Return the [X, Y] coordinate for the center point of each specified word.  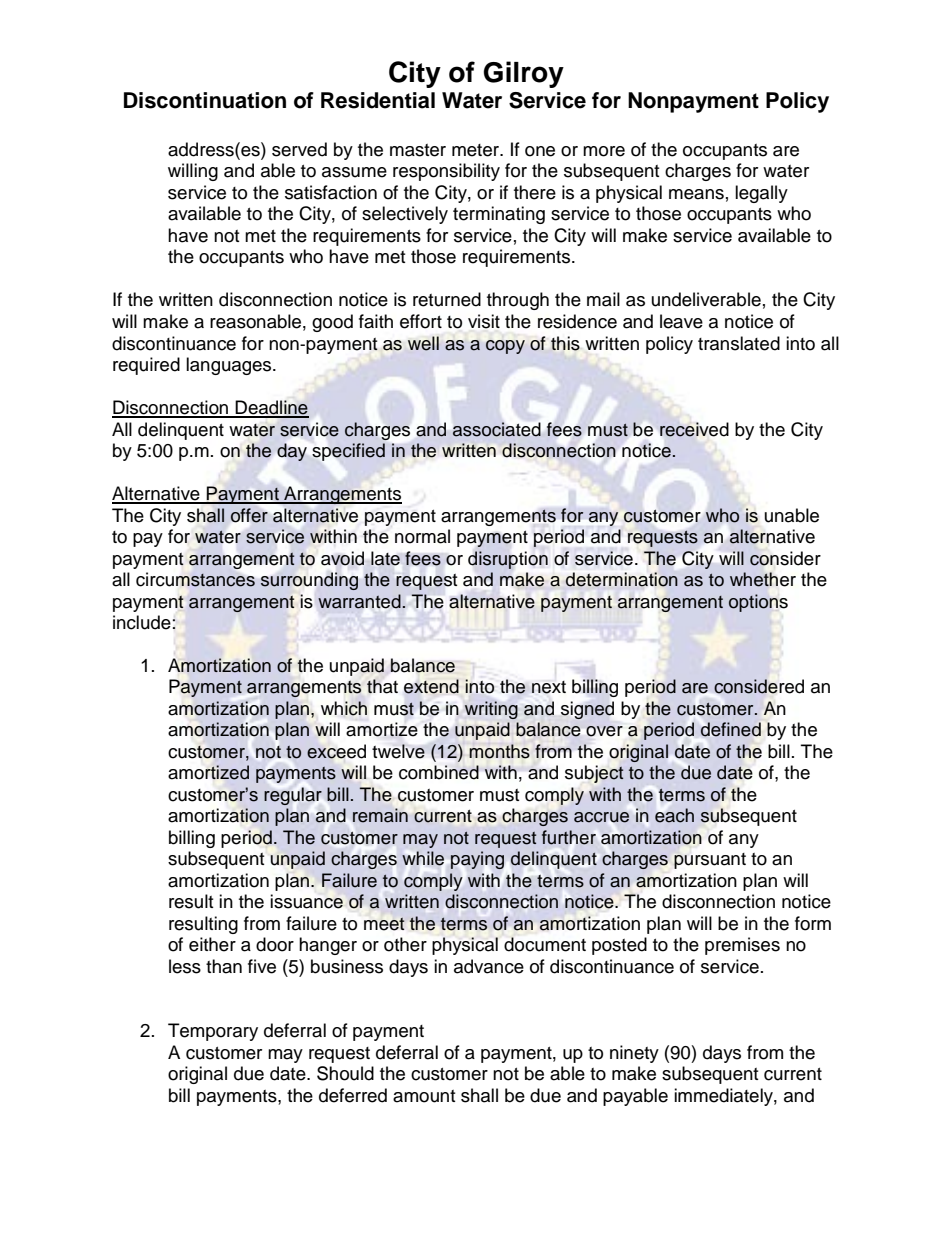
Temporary [213, 1032]
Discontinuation [205, 100]
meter [477, 150]
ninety [634, 1054]
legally [761, 194]
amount [424, 1096]
